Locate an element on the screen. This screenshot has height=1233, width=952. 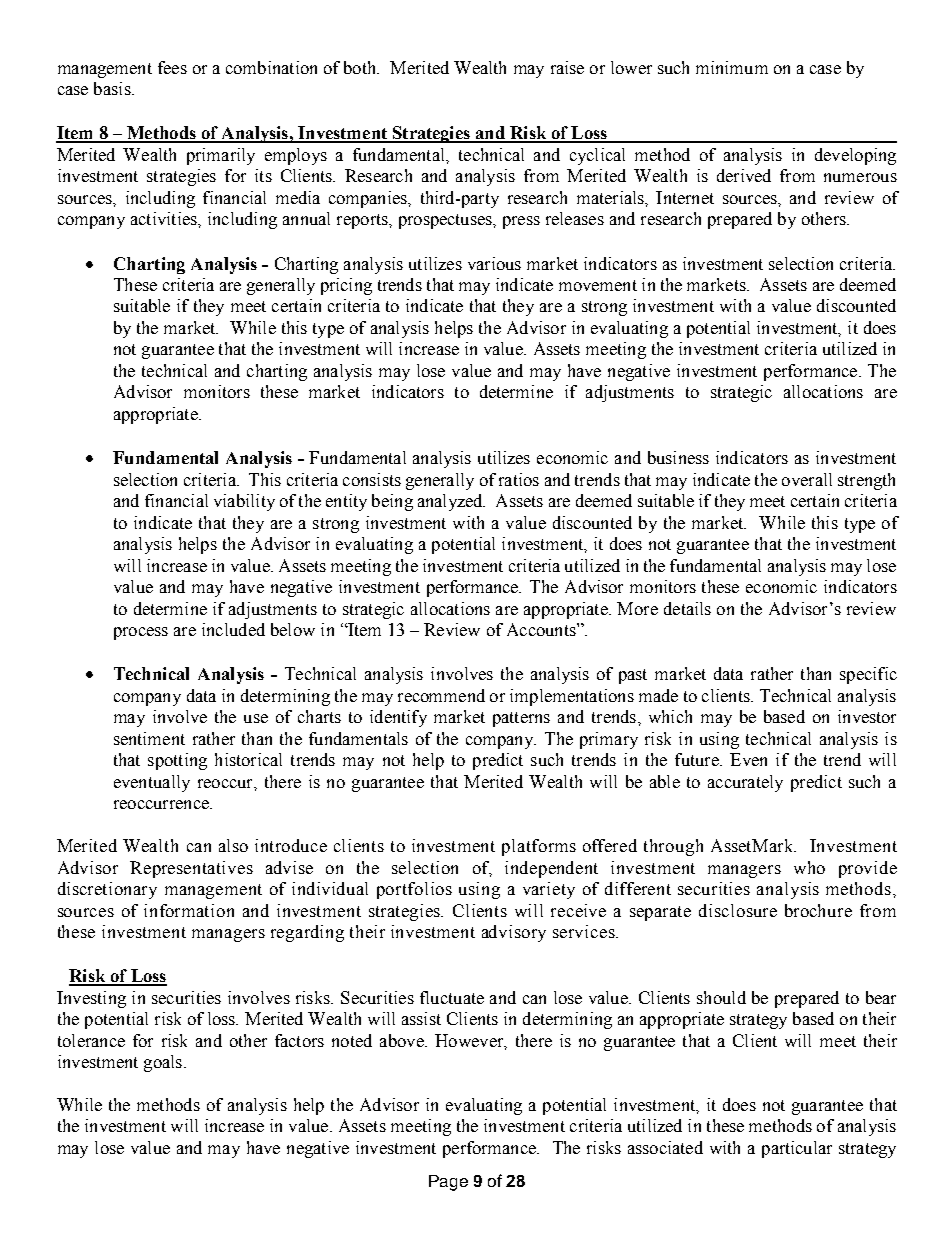
variety is located at coordinates (549, 890).
